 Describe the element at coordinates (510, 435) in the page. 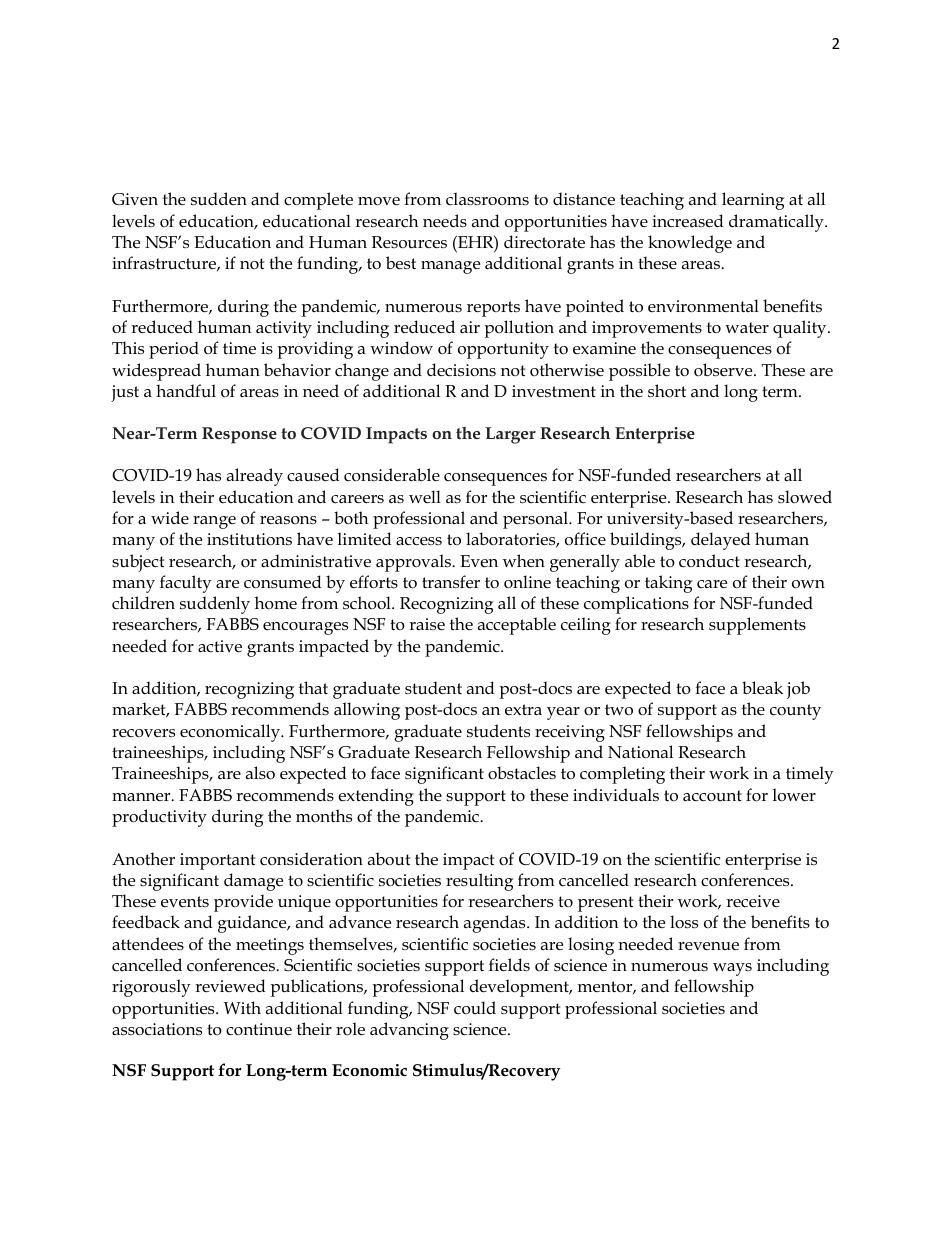

I see `Larger` at that location.
